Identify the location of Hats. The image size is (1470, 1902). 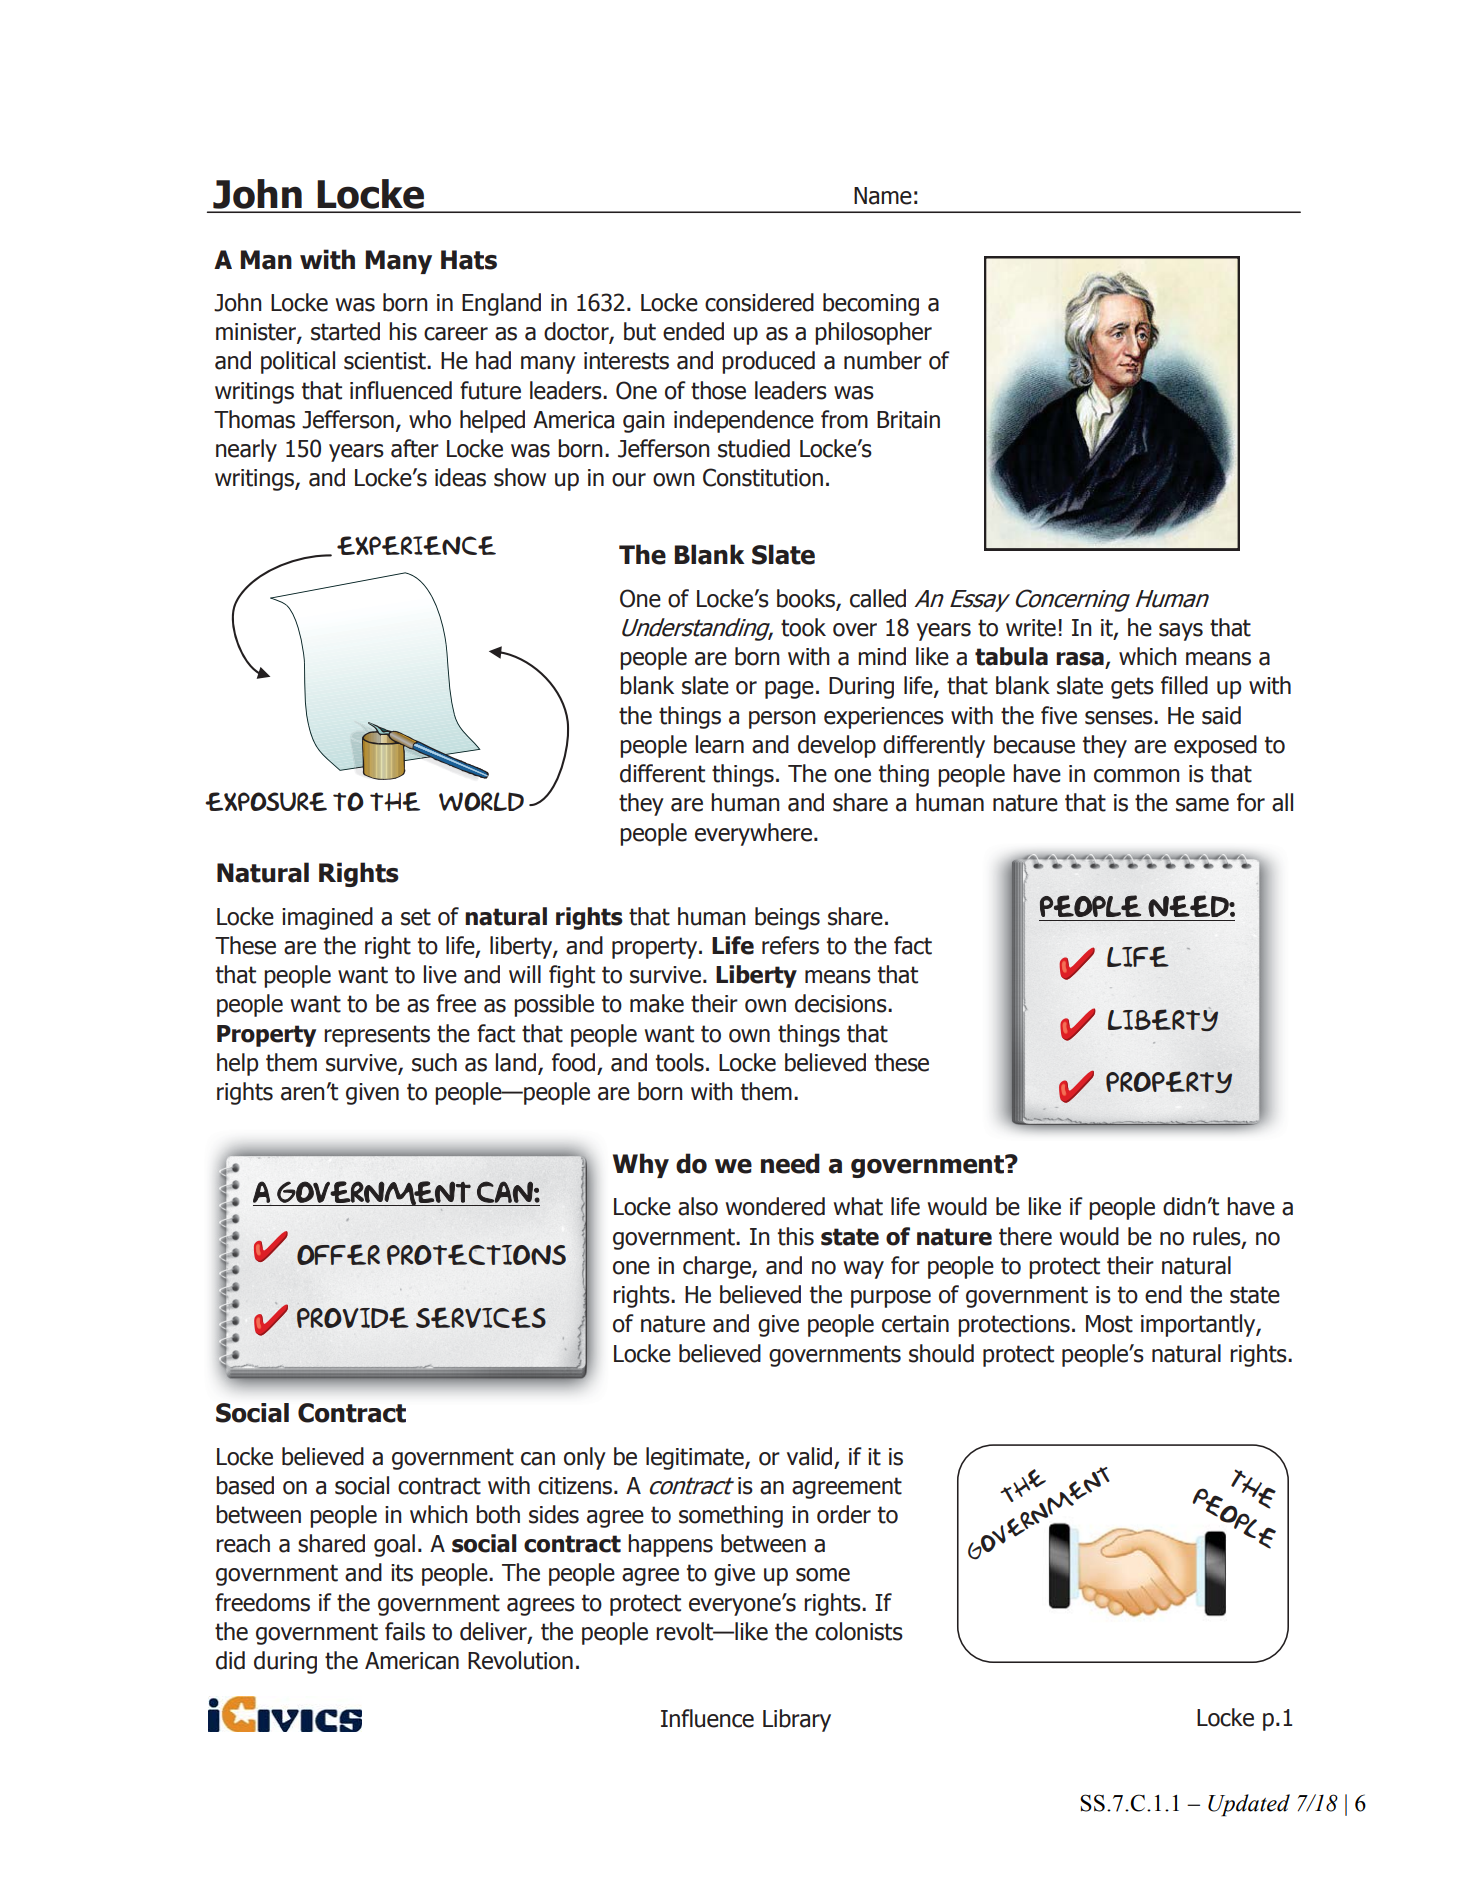
(469, 260).
